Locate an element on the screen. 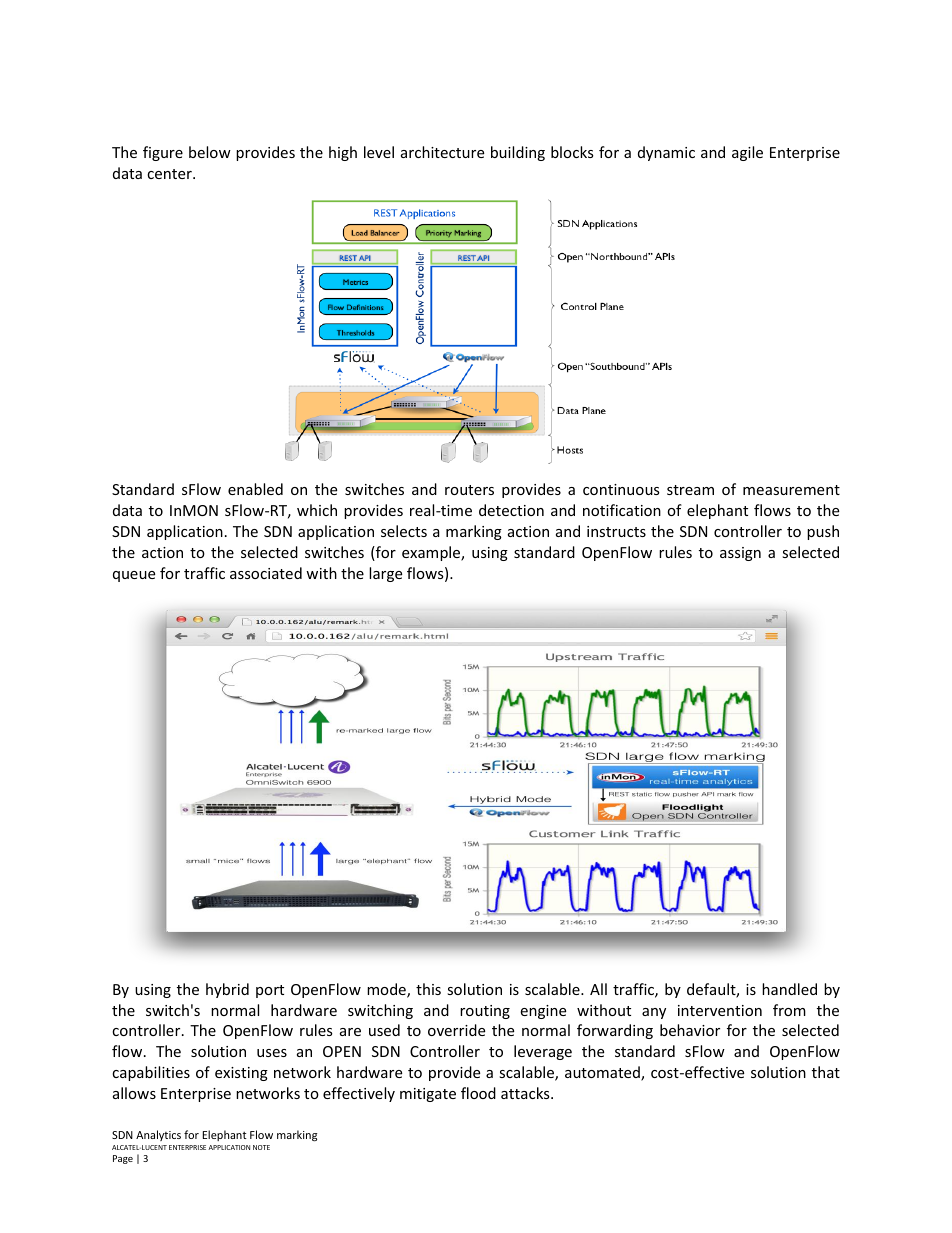  measurement is located at coordinates (791, 490).
